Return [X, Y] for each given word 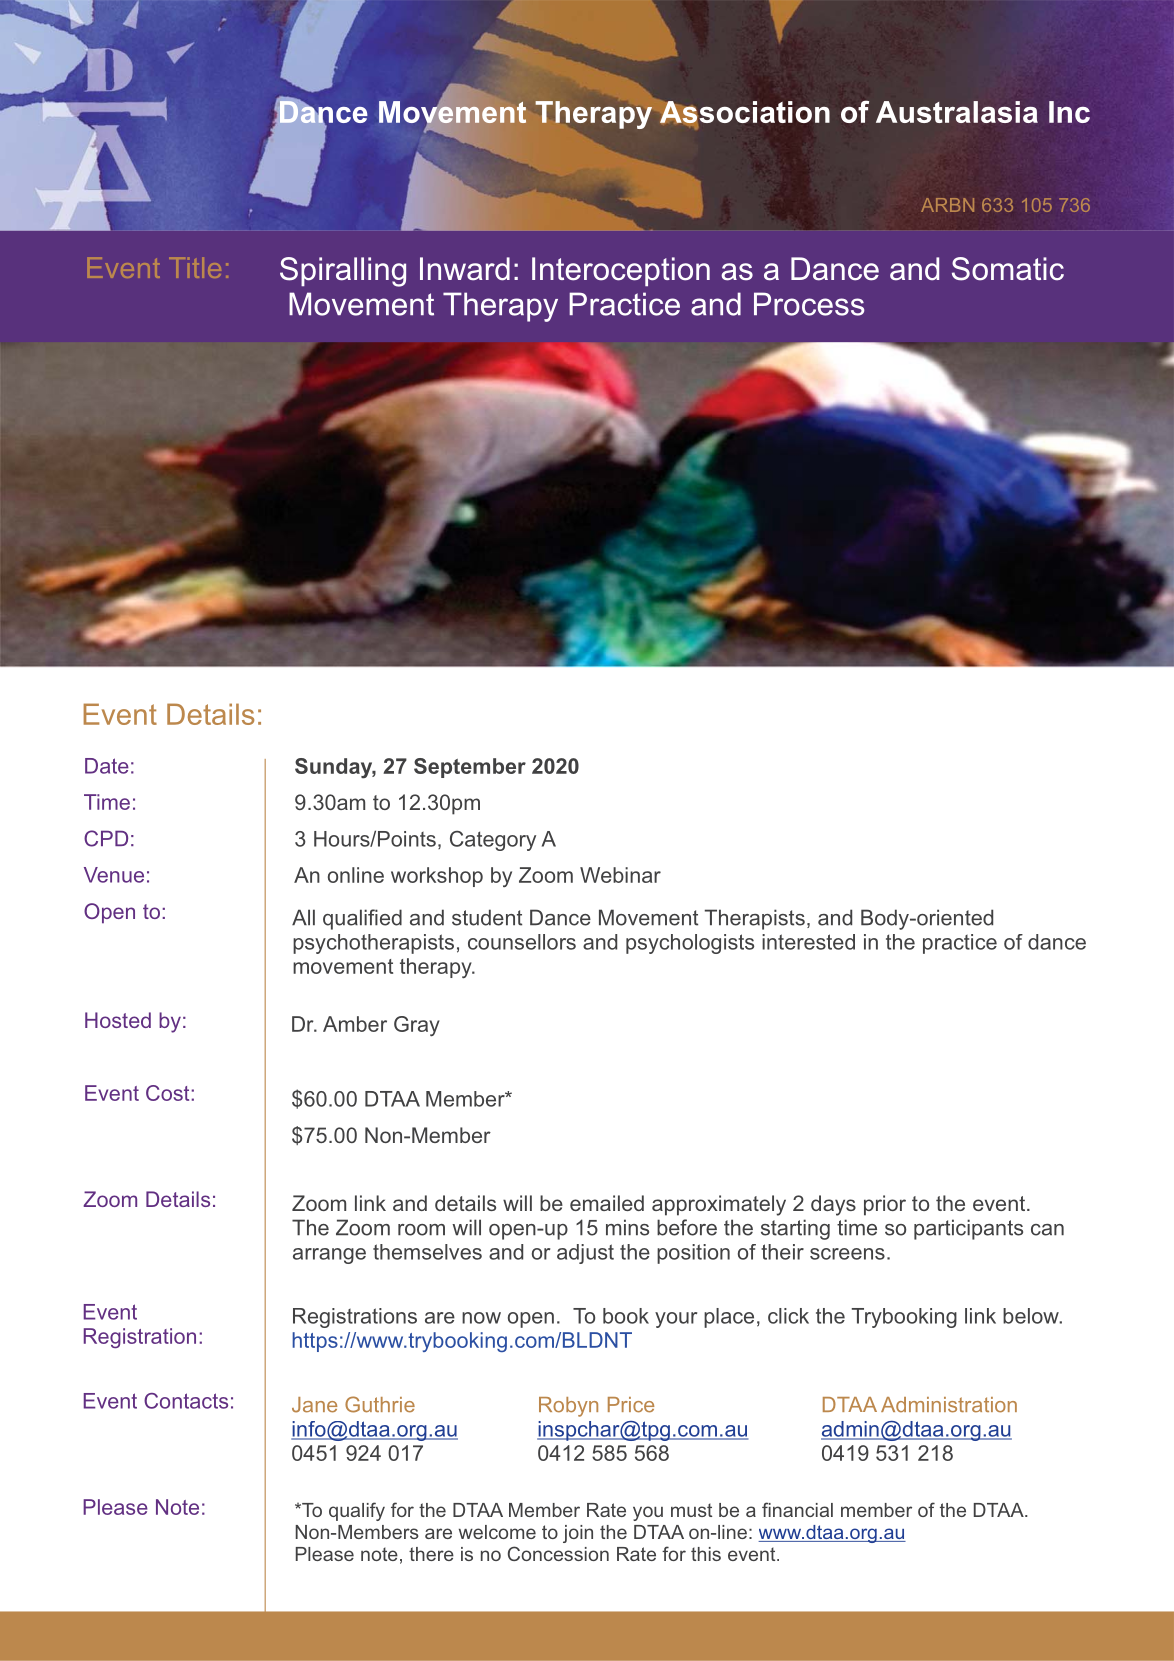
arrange [329, 1256]
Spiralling [343, 272]
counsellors [522, 942]
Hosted [118, 1020]
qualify [357, 1511]
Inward [465, 269]
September [470, 768]
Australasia [957, 112]
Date [107, 766]
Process [809, 304]
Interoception [621, 271]
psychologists [690, 944]
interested [808, 942]
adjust [585, 1254]
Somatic [1008, 269]
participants [968, 1229]
